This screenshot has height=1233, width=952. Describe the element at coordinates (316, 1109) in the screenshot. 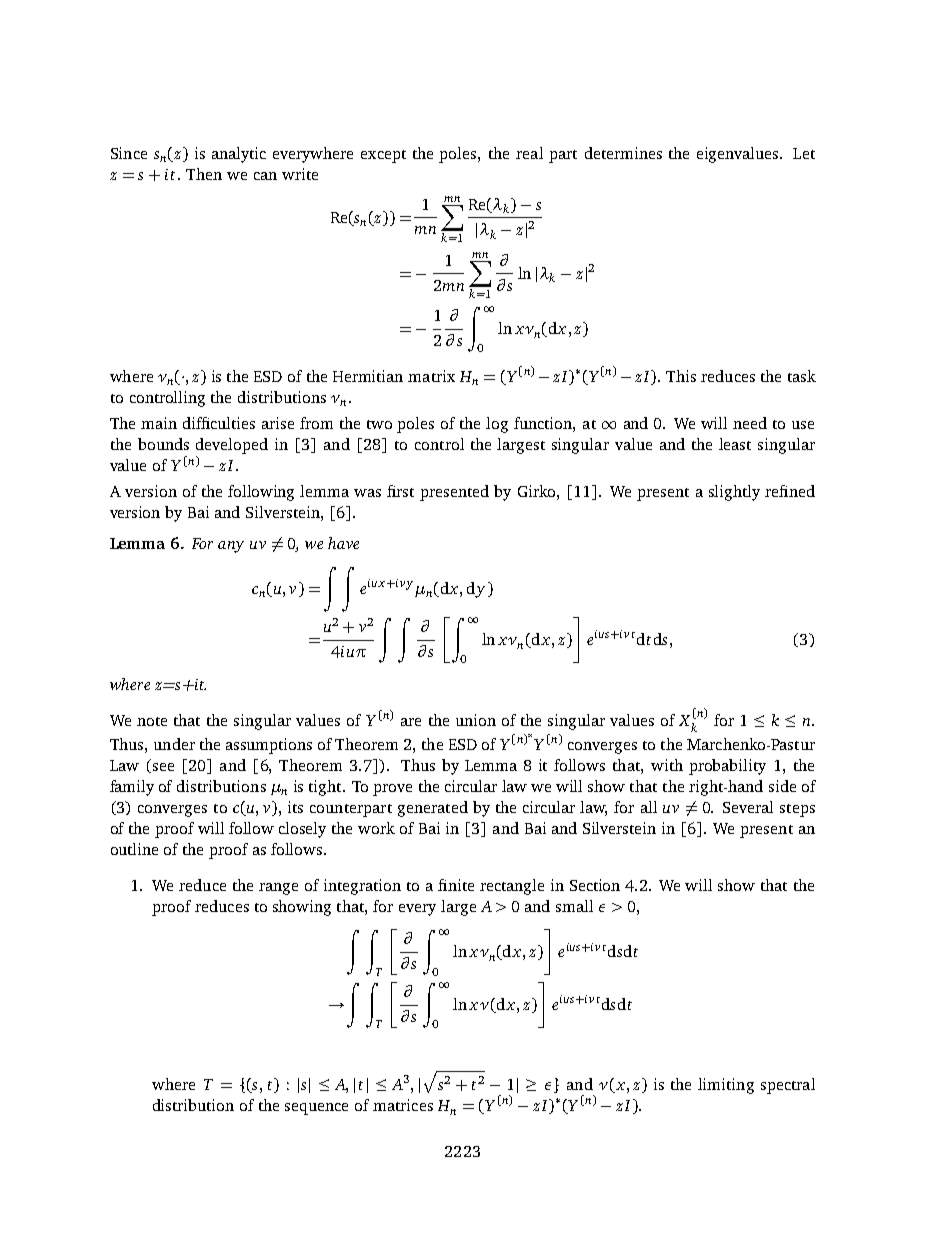

I see `sequence` at that location.
